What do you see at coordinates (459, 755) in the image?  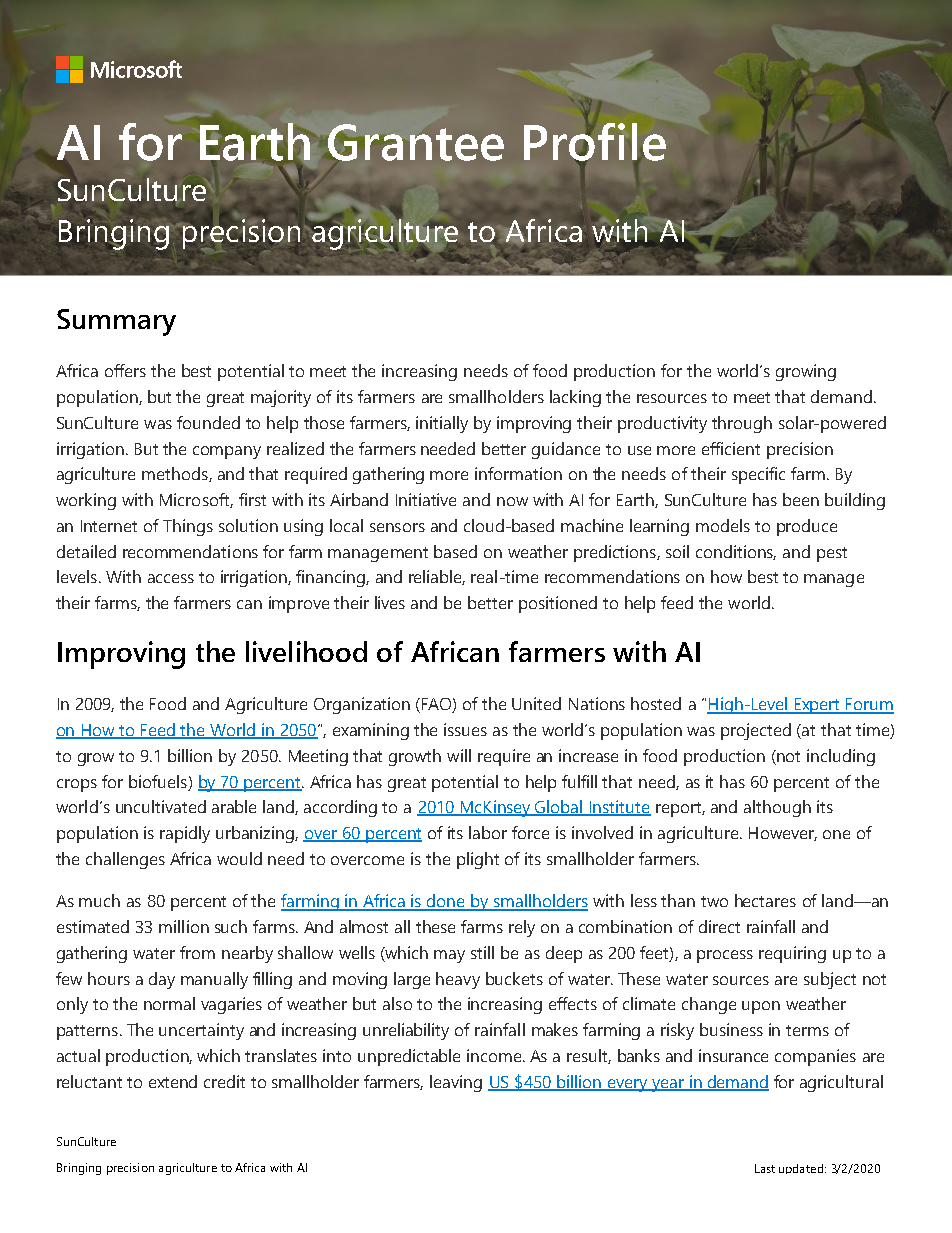 I see `will` at bounding box center [459, 755].
